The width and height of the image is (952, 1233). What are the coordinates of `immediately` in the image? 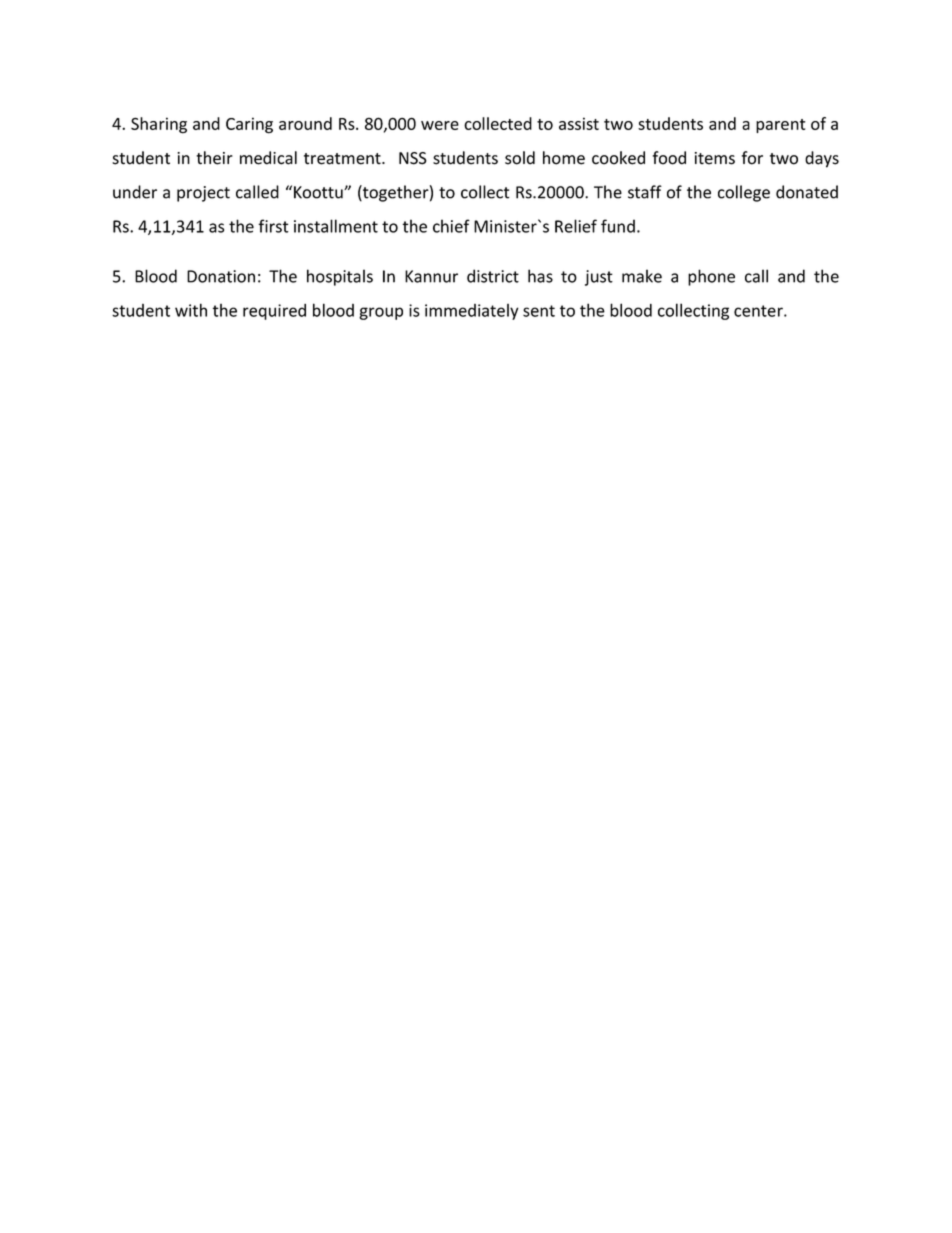 It's located at (472, 312).
